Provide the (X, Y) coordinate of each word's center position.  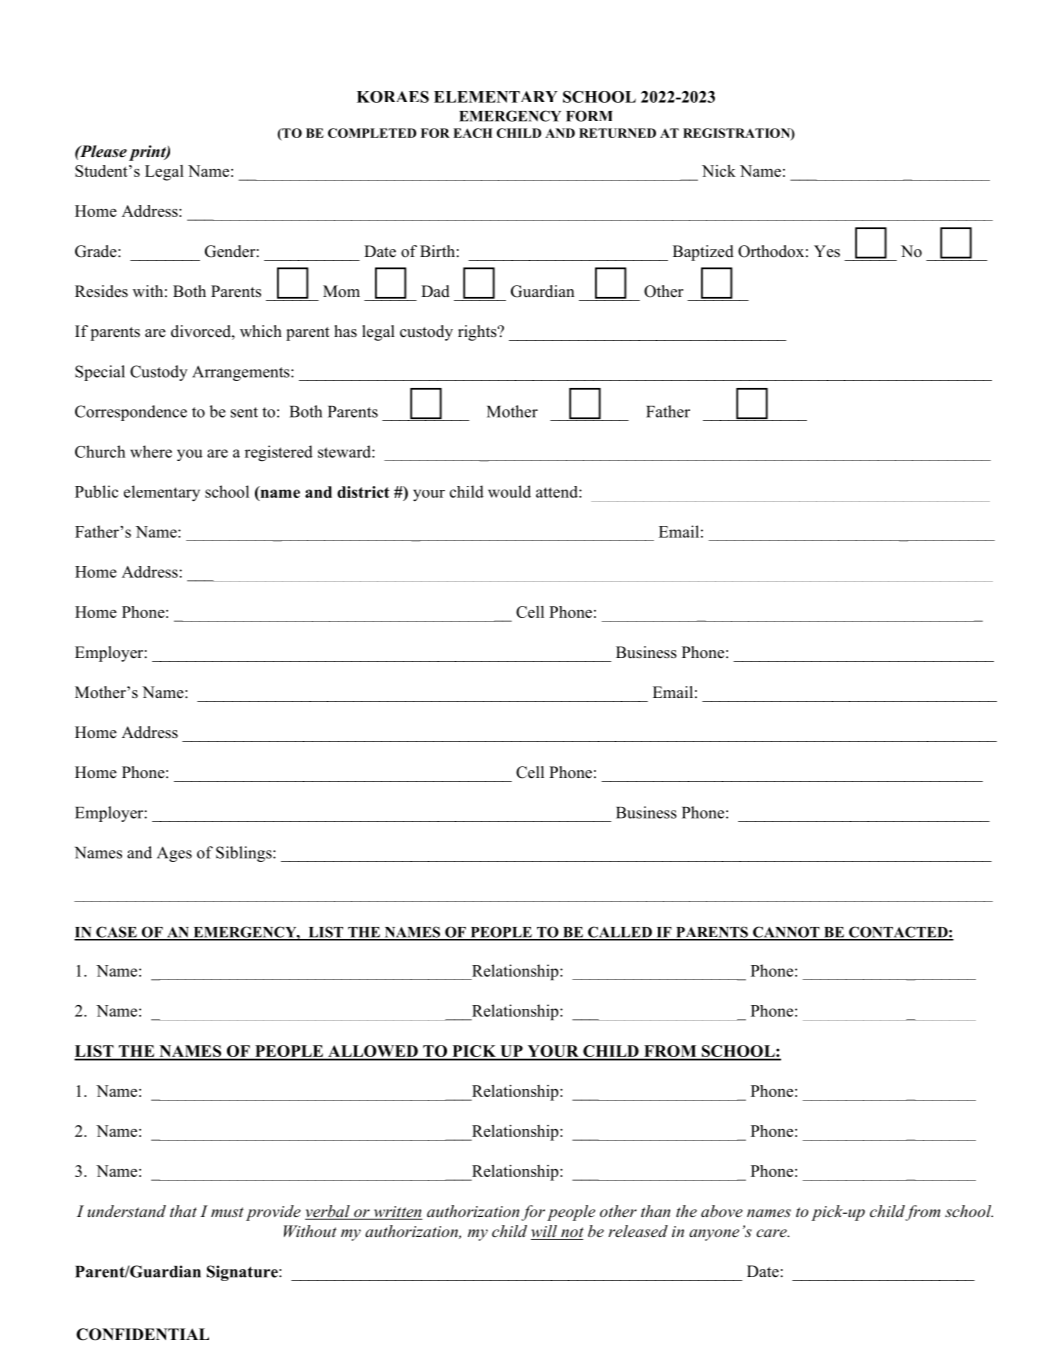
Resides (101, 291)
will (545, 1232)
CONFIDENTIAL (142, 1334)
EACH (472, 133)
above (722, 1211)
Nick (719, 171)
